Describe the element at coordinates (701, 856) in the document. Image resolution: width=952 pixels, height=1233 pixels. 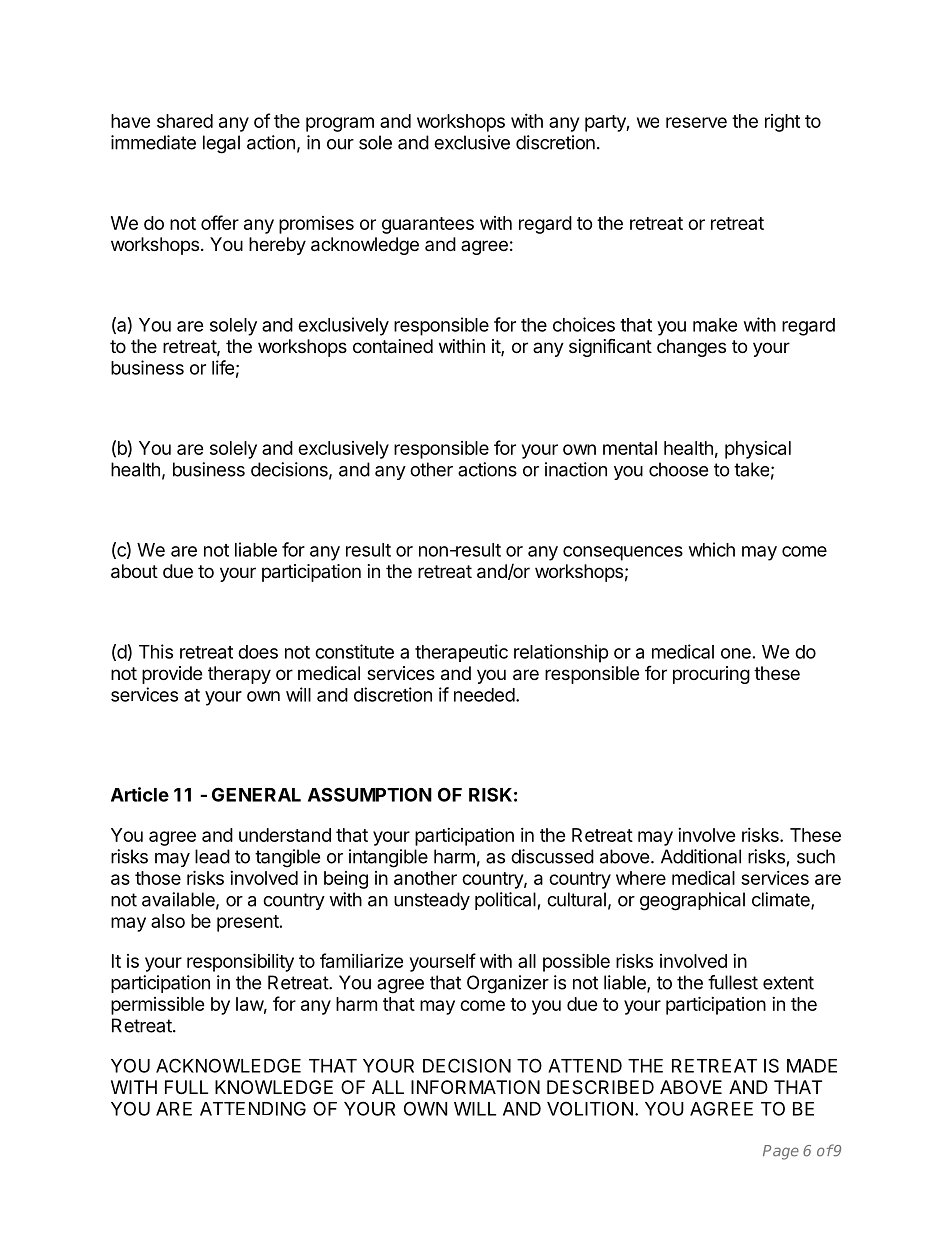
I see `Additional` at that location.
